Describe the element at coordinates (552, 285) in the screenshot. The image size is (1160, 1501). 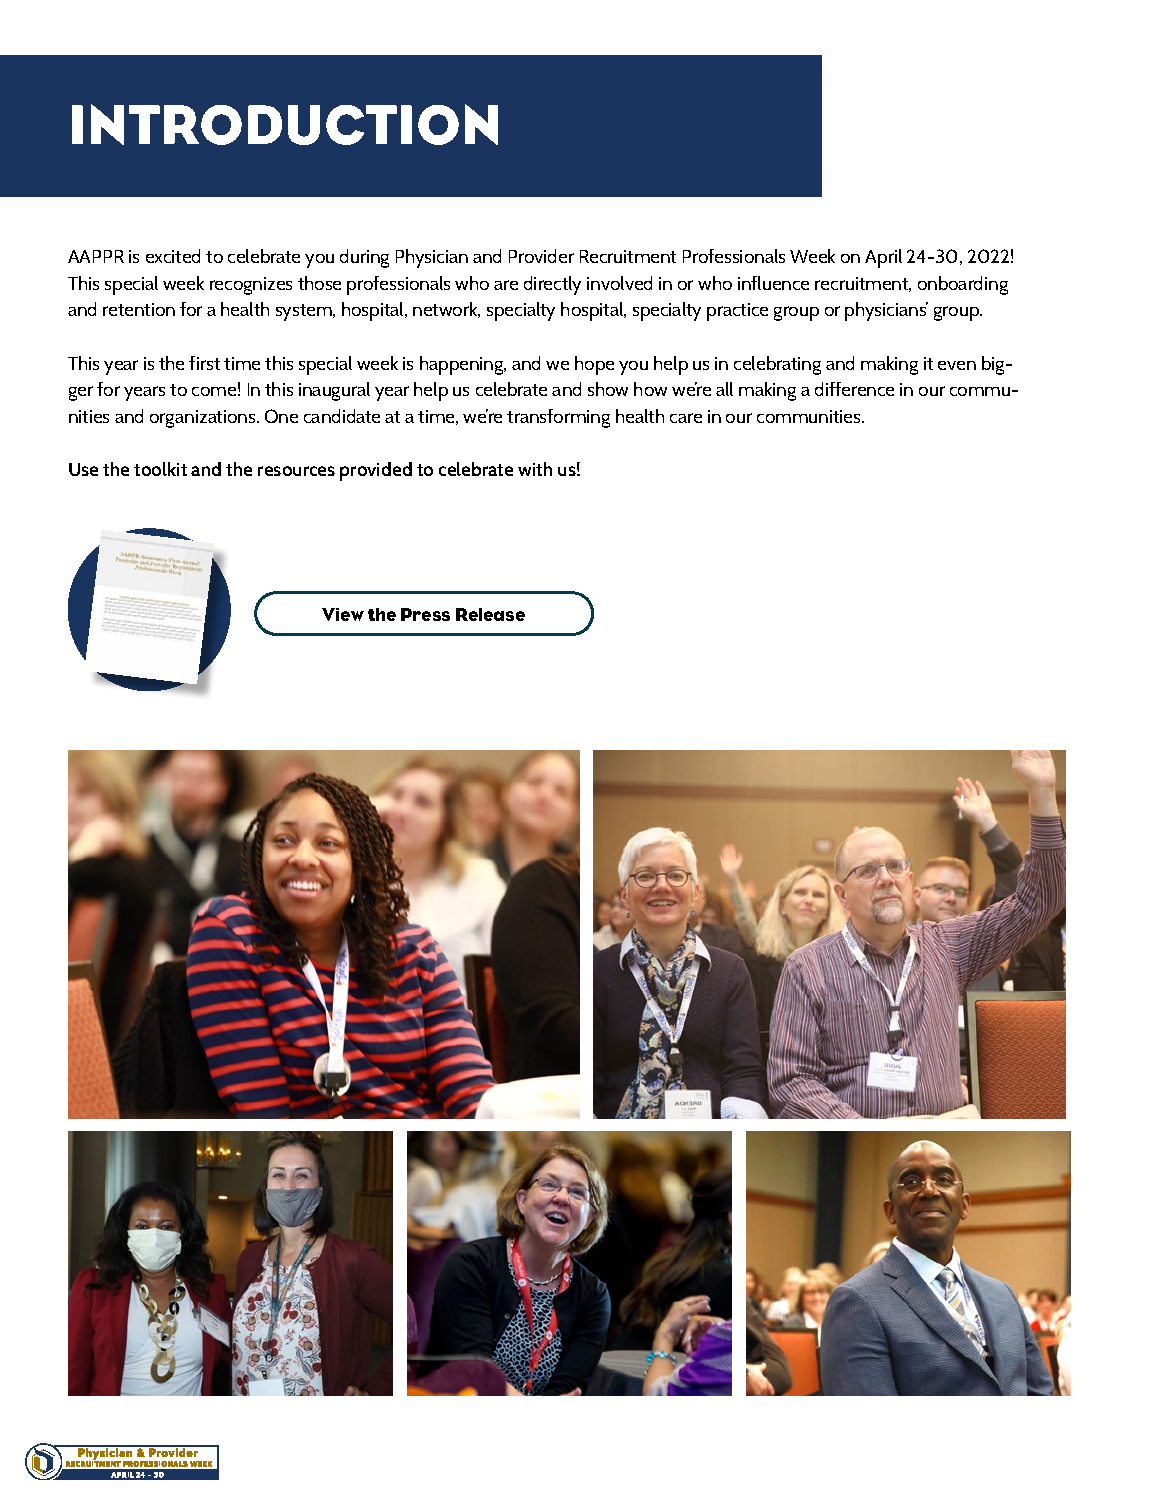
I see `directly` at that location.
